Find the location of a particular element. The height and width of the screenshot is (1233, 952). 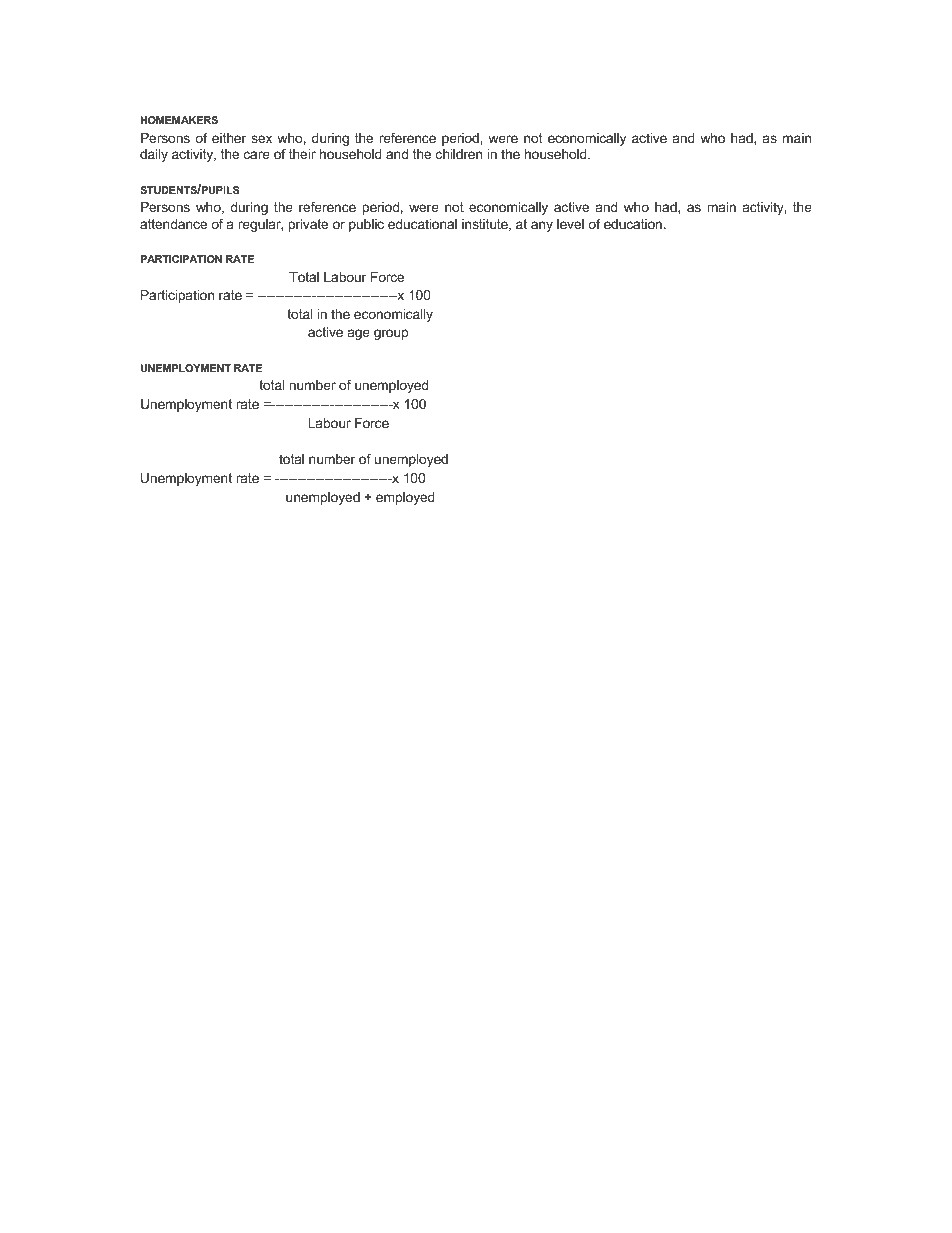

group is located at coordinates (391, 334).
